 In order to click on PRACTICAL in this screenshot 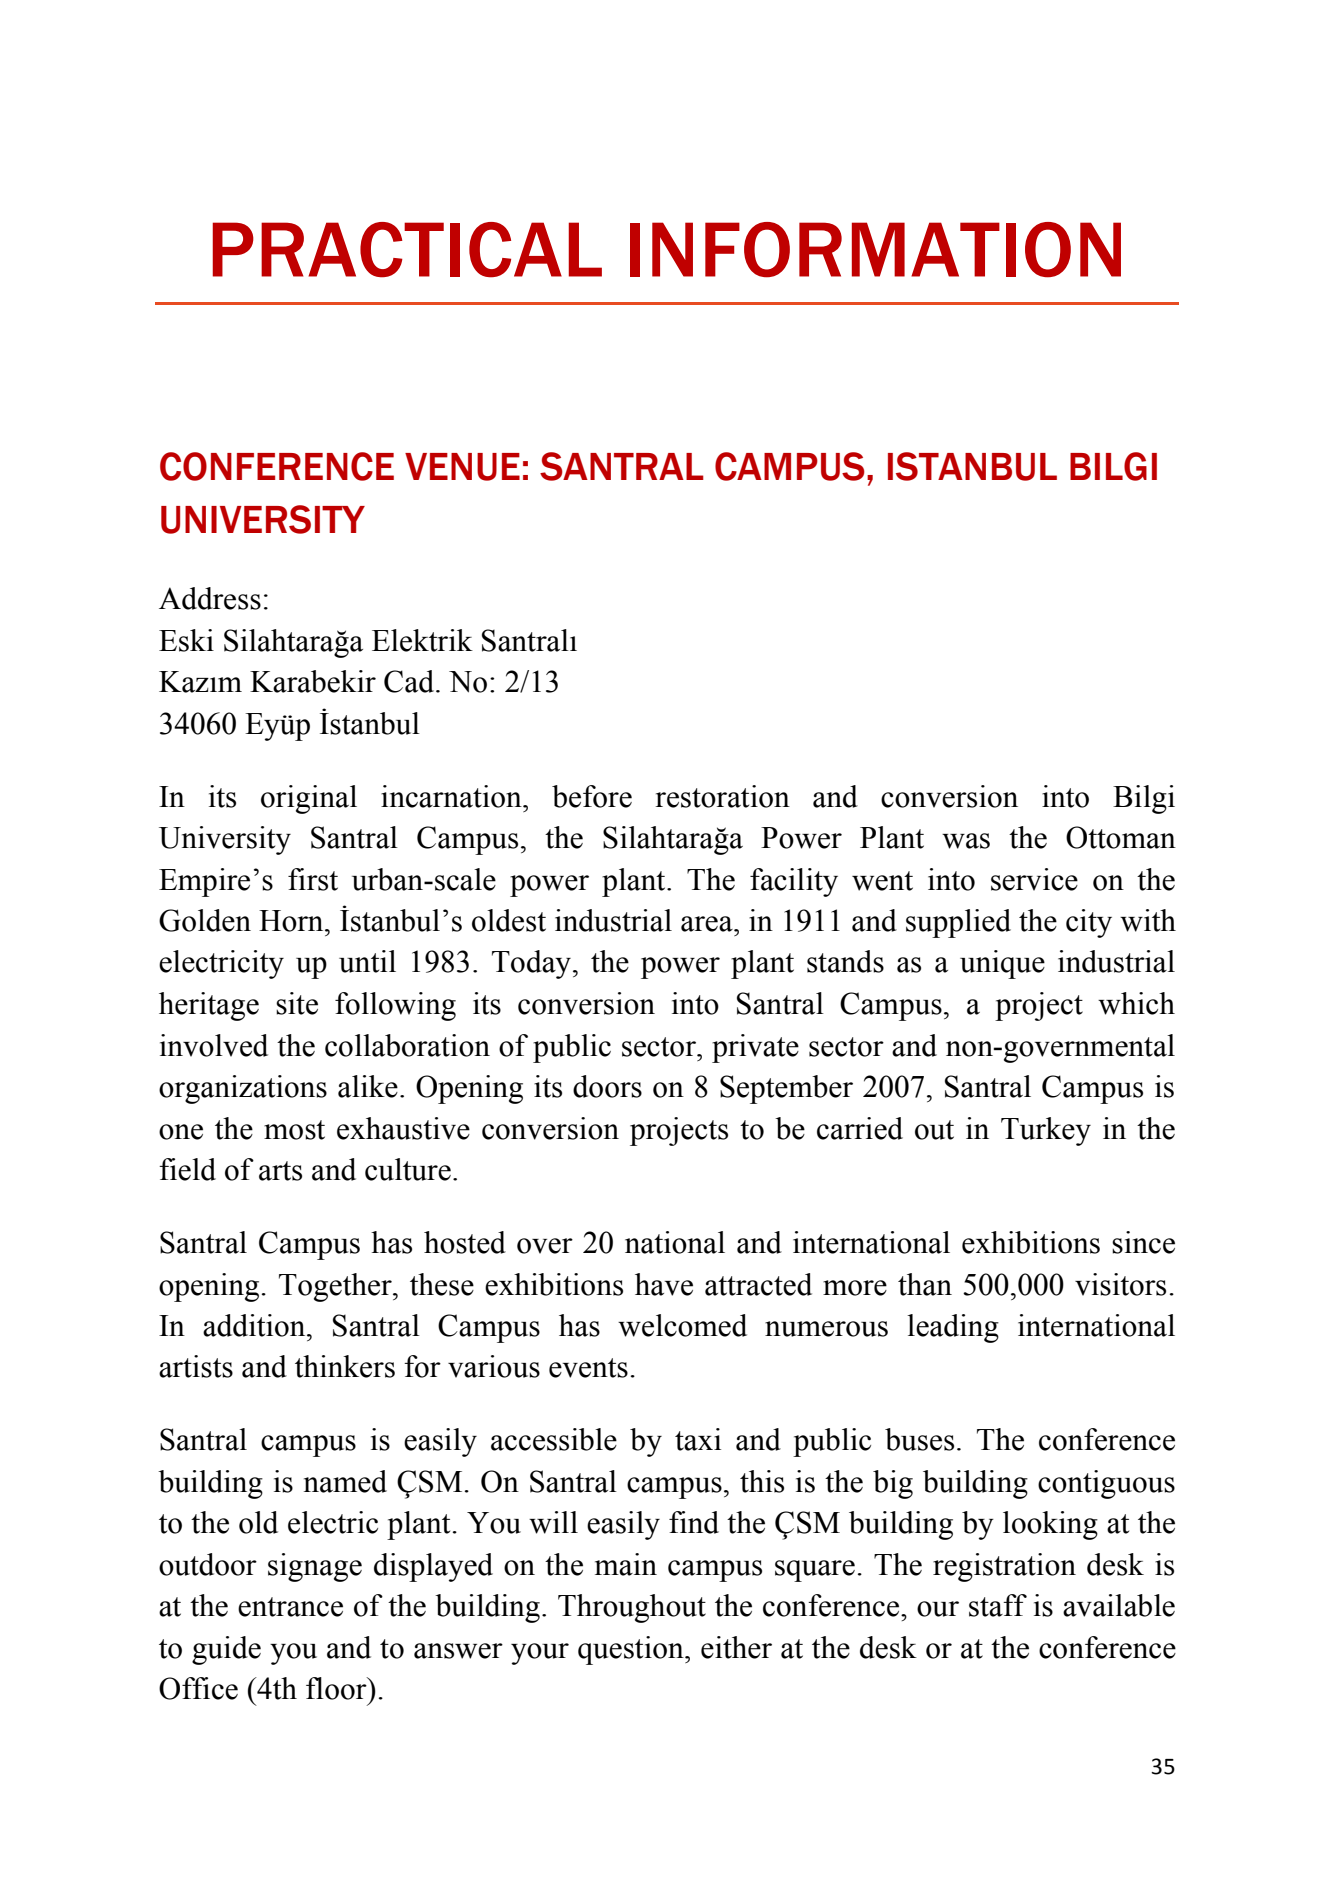, I will do `click(407, 250)`.
